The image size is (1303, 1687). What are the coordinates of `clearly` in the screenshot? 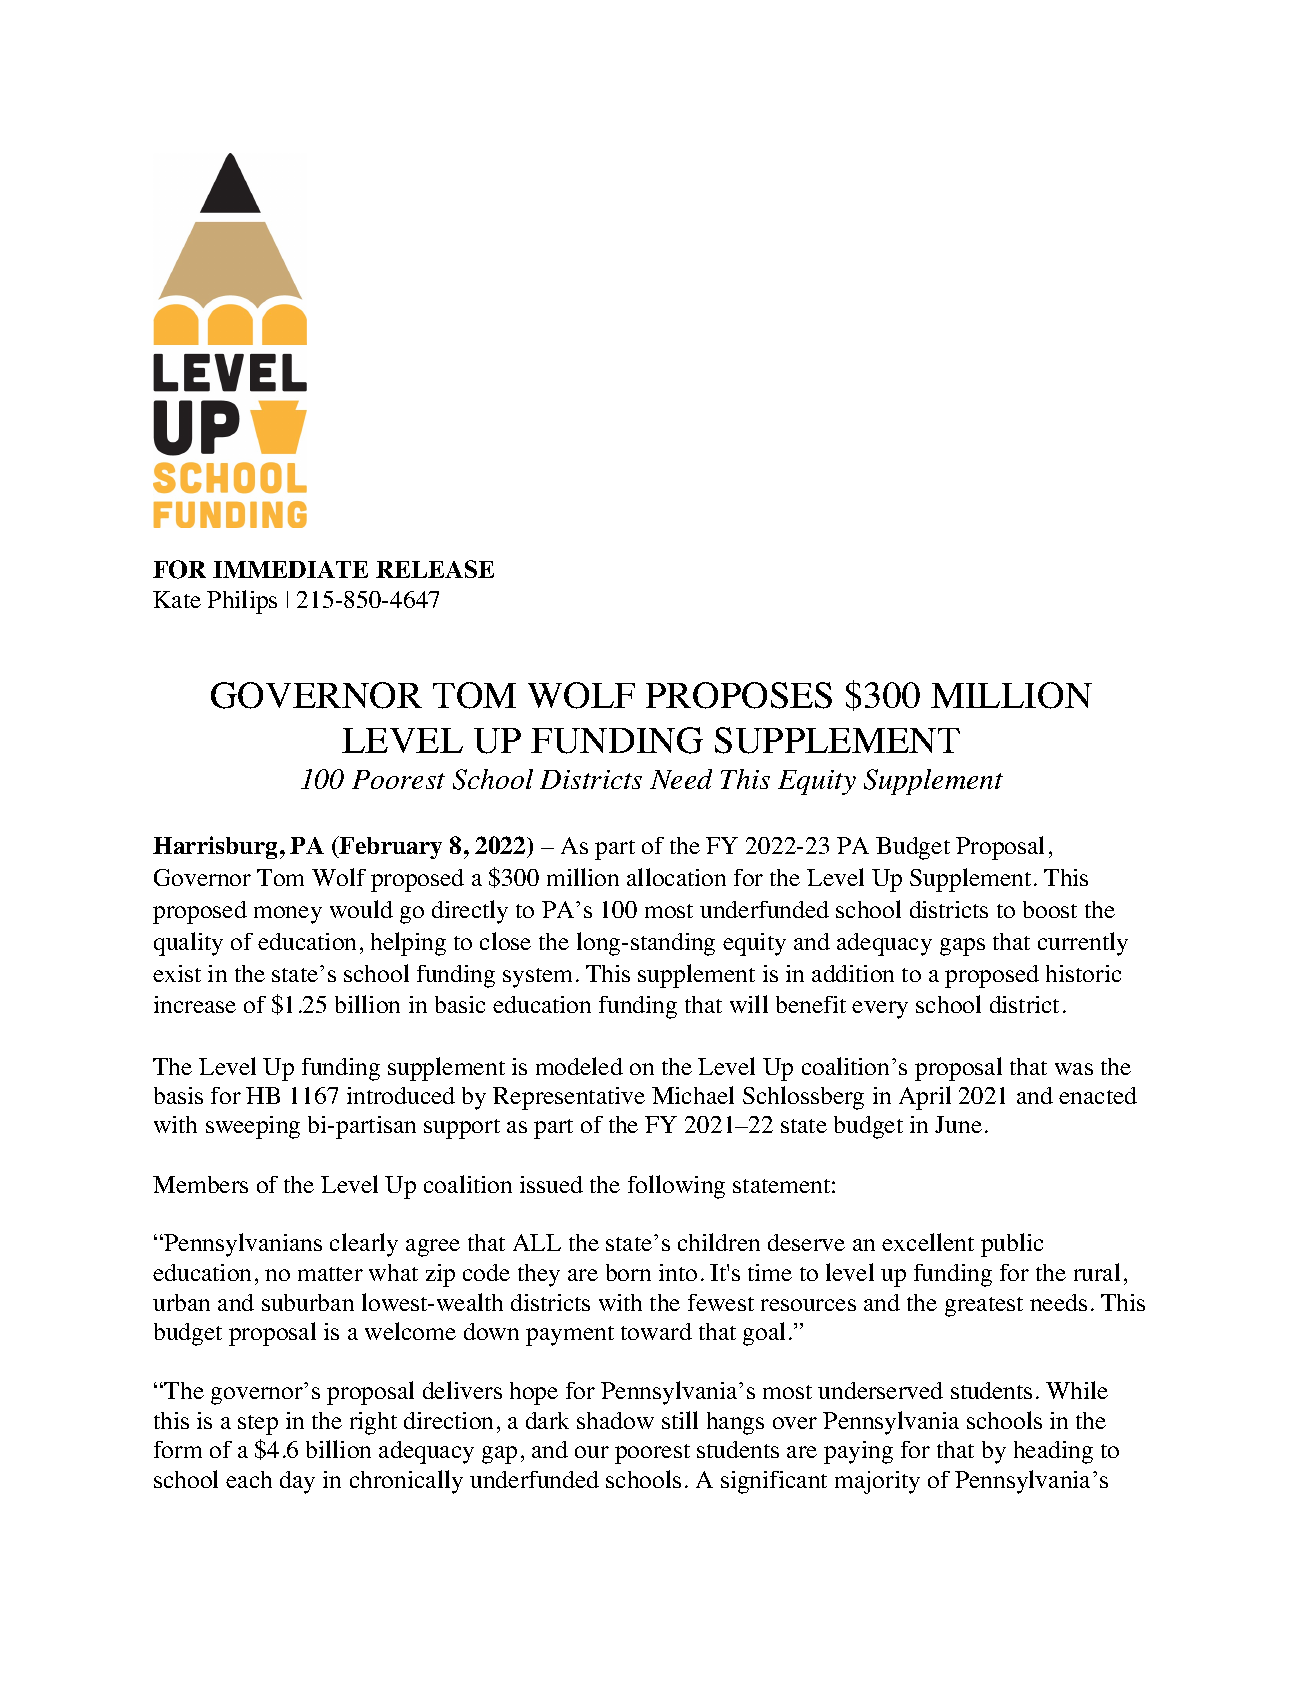 It's located at (364, 1245).
